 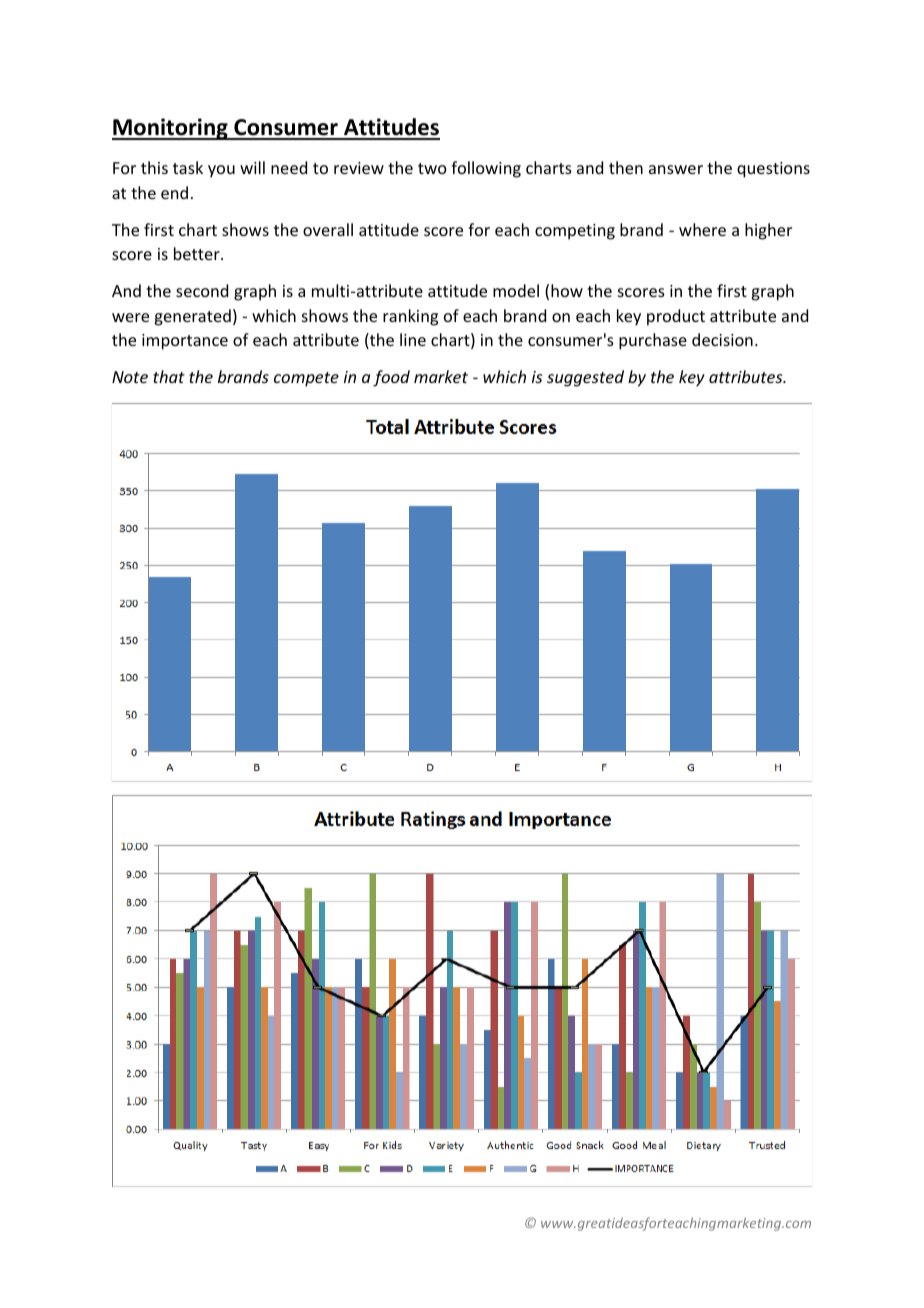 I want to click on where, so click(x=702, y=229).
